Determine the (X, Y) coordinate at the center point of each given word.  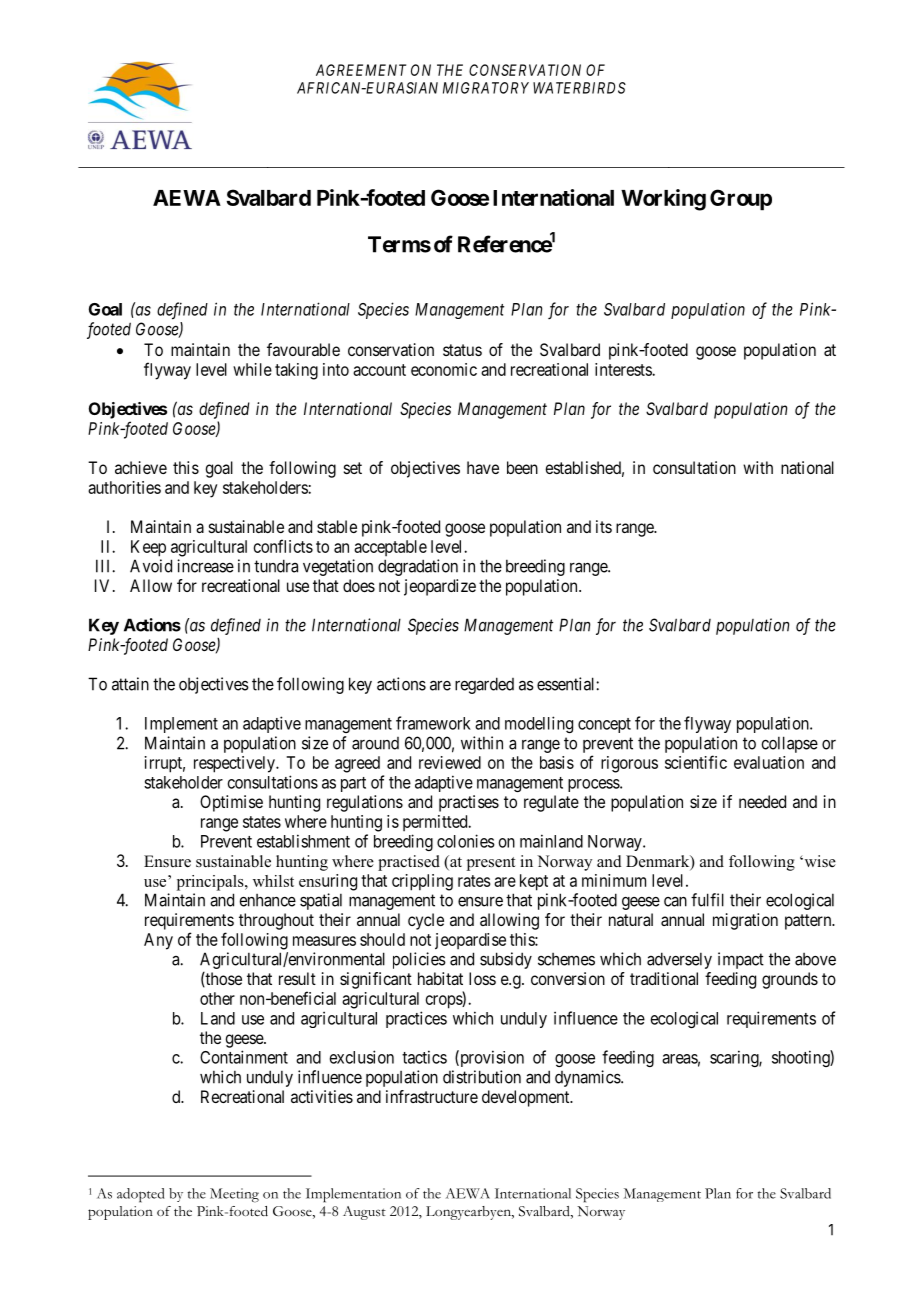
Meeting (234, 1195)
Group (741, 200)
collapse (789, 744)
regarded (484, 685)
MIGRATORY (486, 88)
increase (205, 566)
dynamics (588, 1078)
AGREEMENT (361, 70)
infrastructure (432, 1096)
